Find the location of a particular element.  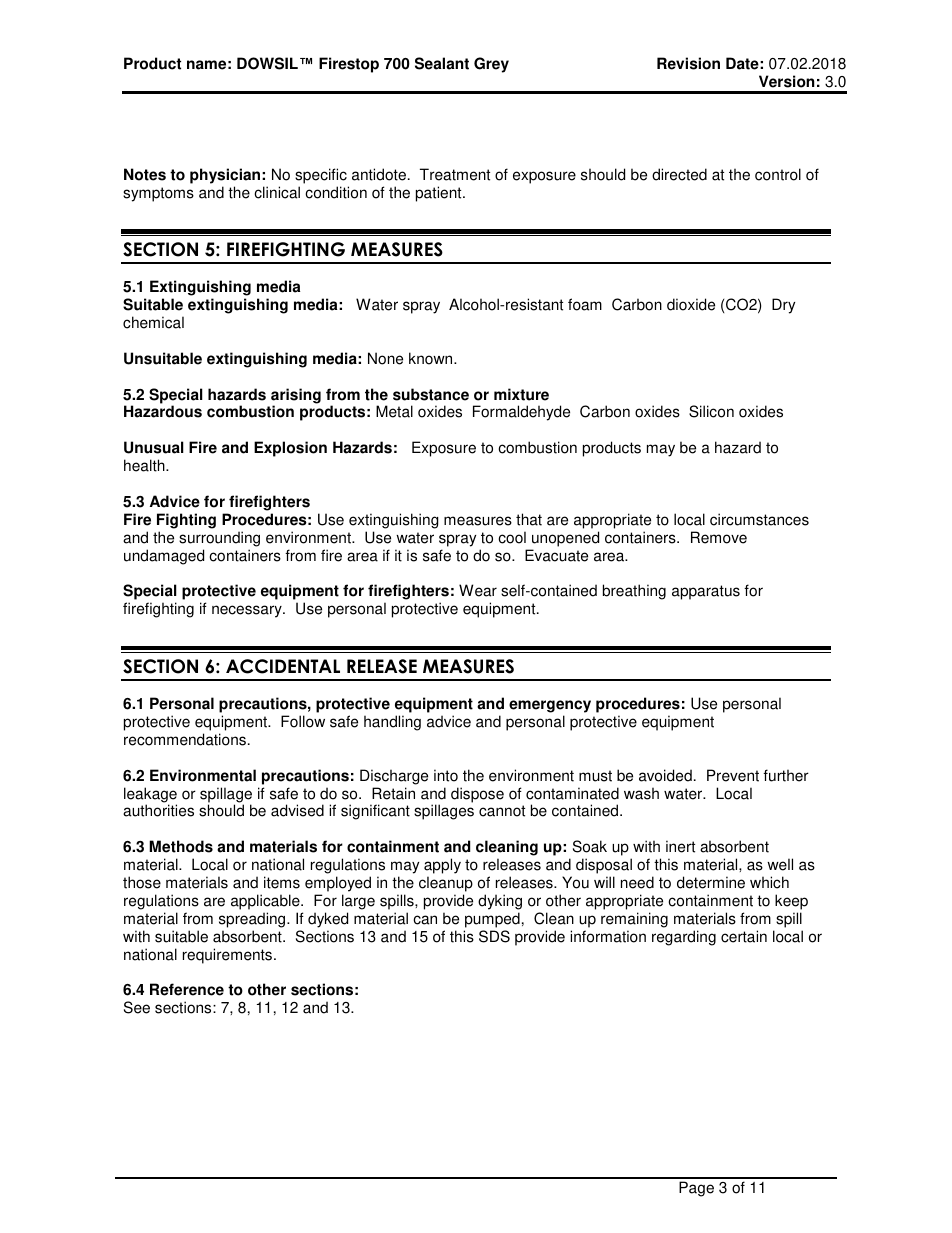

determine is located at coordinates (711, 882).
